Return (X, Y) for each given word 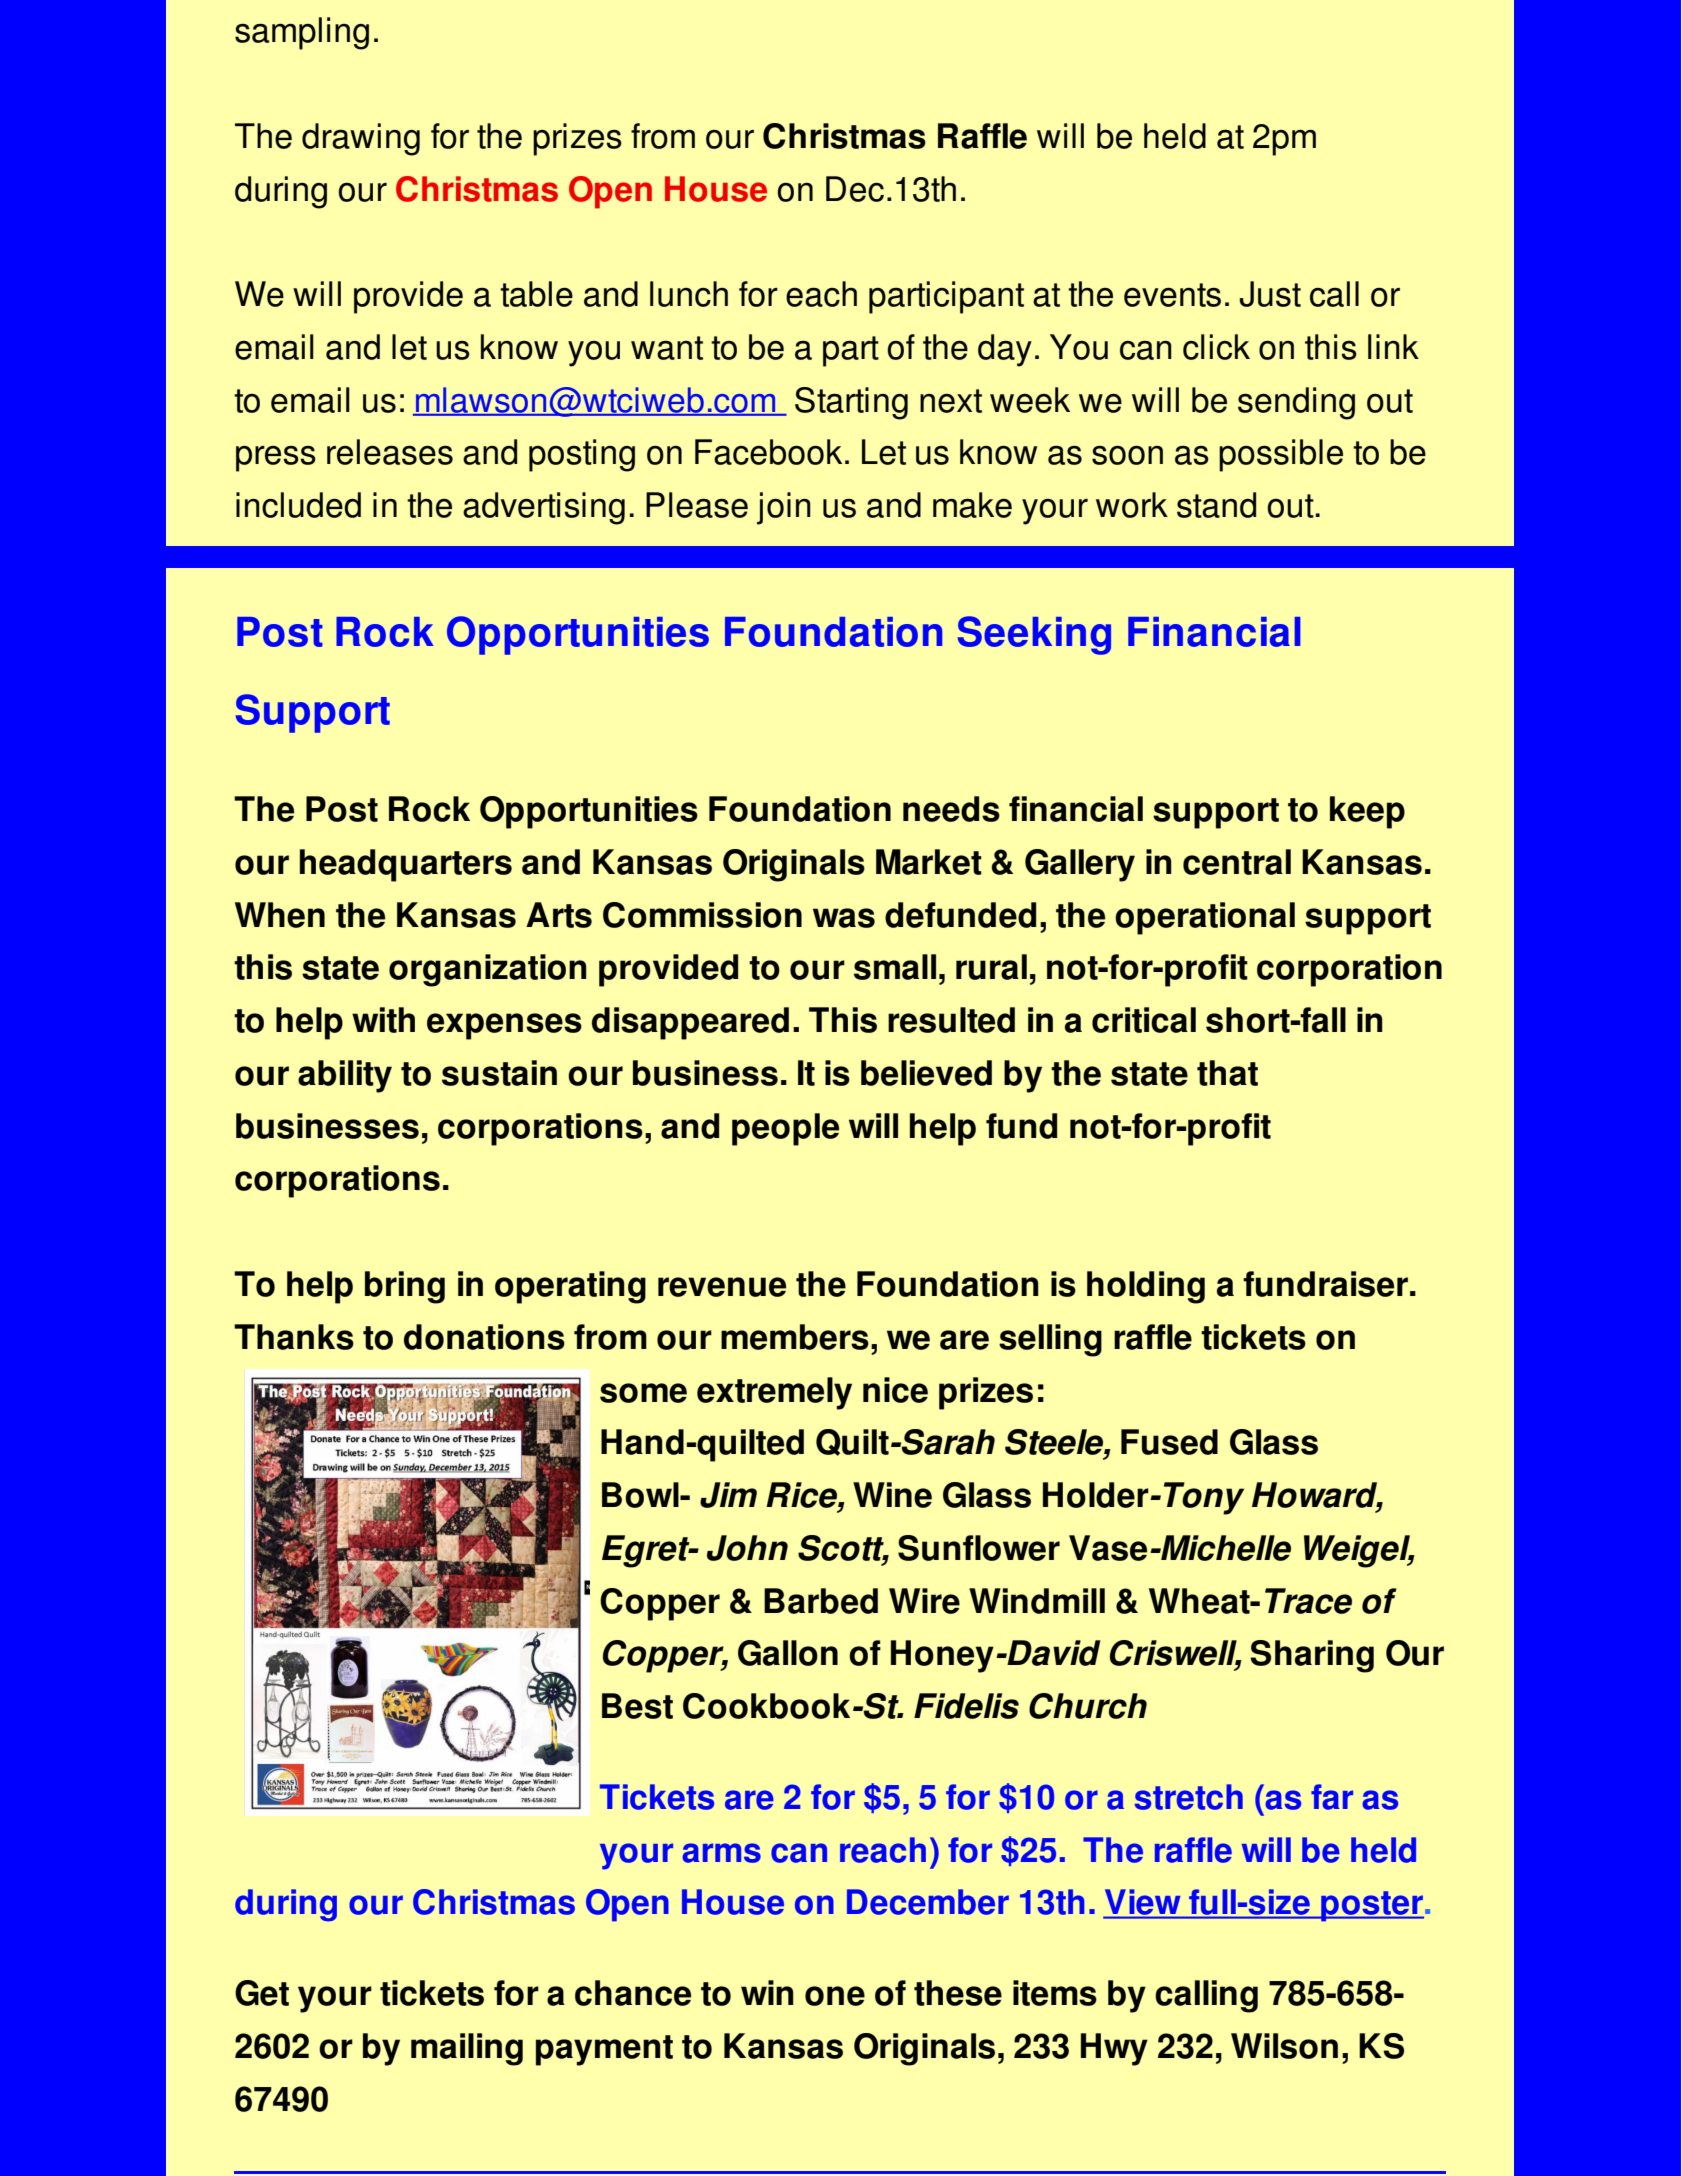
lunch (689, 294)
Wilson (1284, 2046)
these (958, 1993)
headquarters (406, 865)
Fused (1169, 1442)
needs (951, 809)
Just (1270, 294)
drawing (361, 139)
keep (1367, 812)
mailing (467, 2049)
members (795, 1337)
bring (405, 1287)
